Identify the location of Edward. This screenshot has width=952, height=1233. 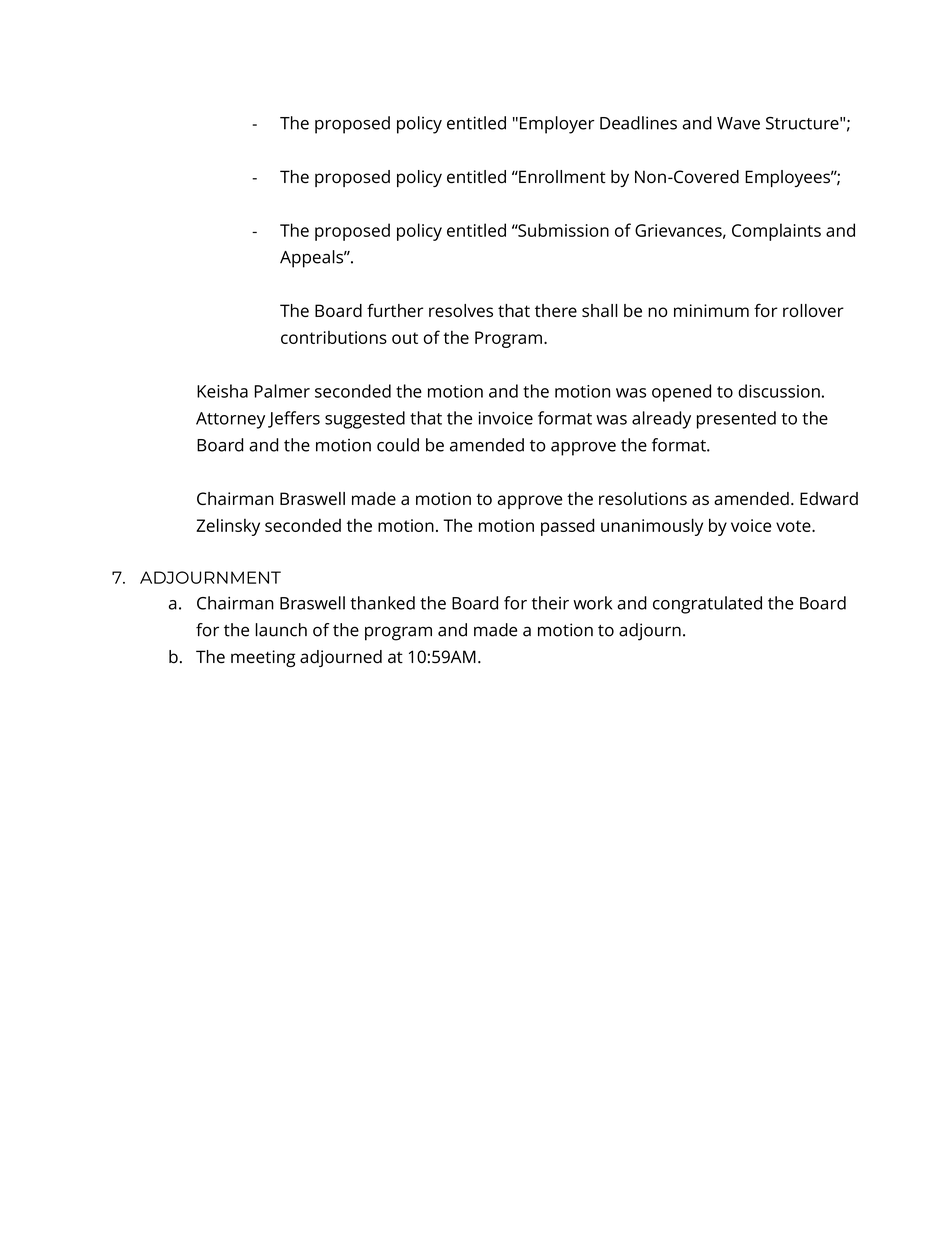
(829, 498).
